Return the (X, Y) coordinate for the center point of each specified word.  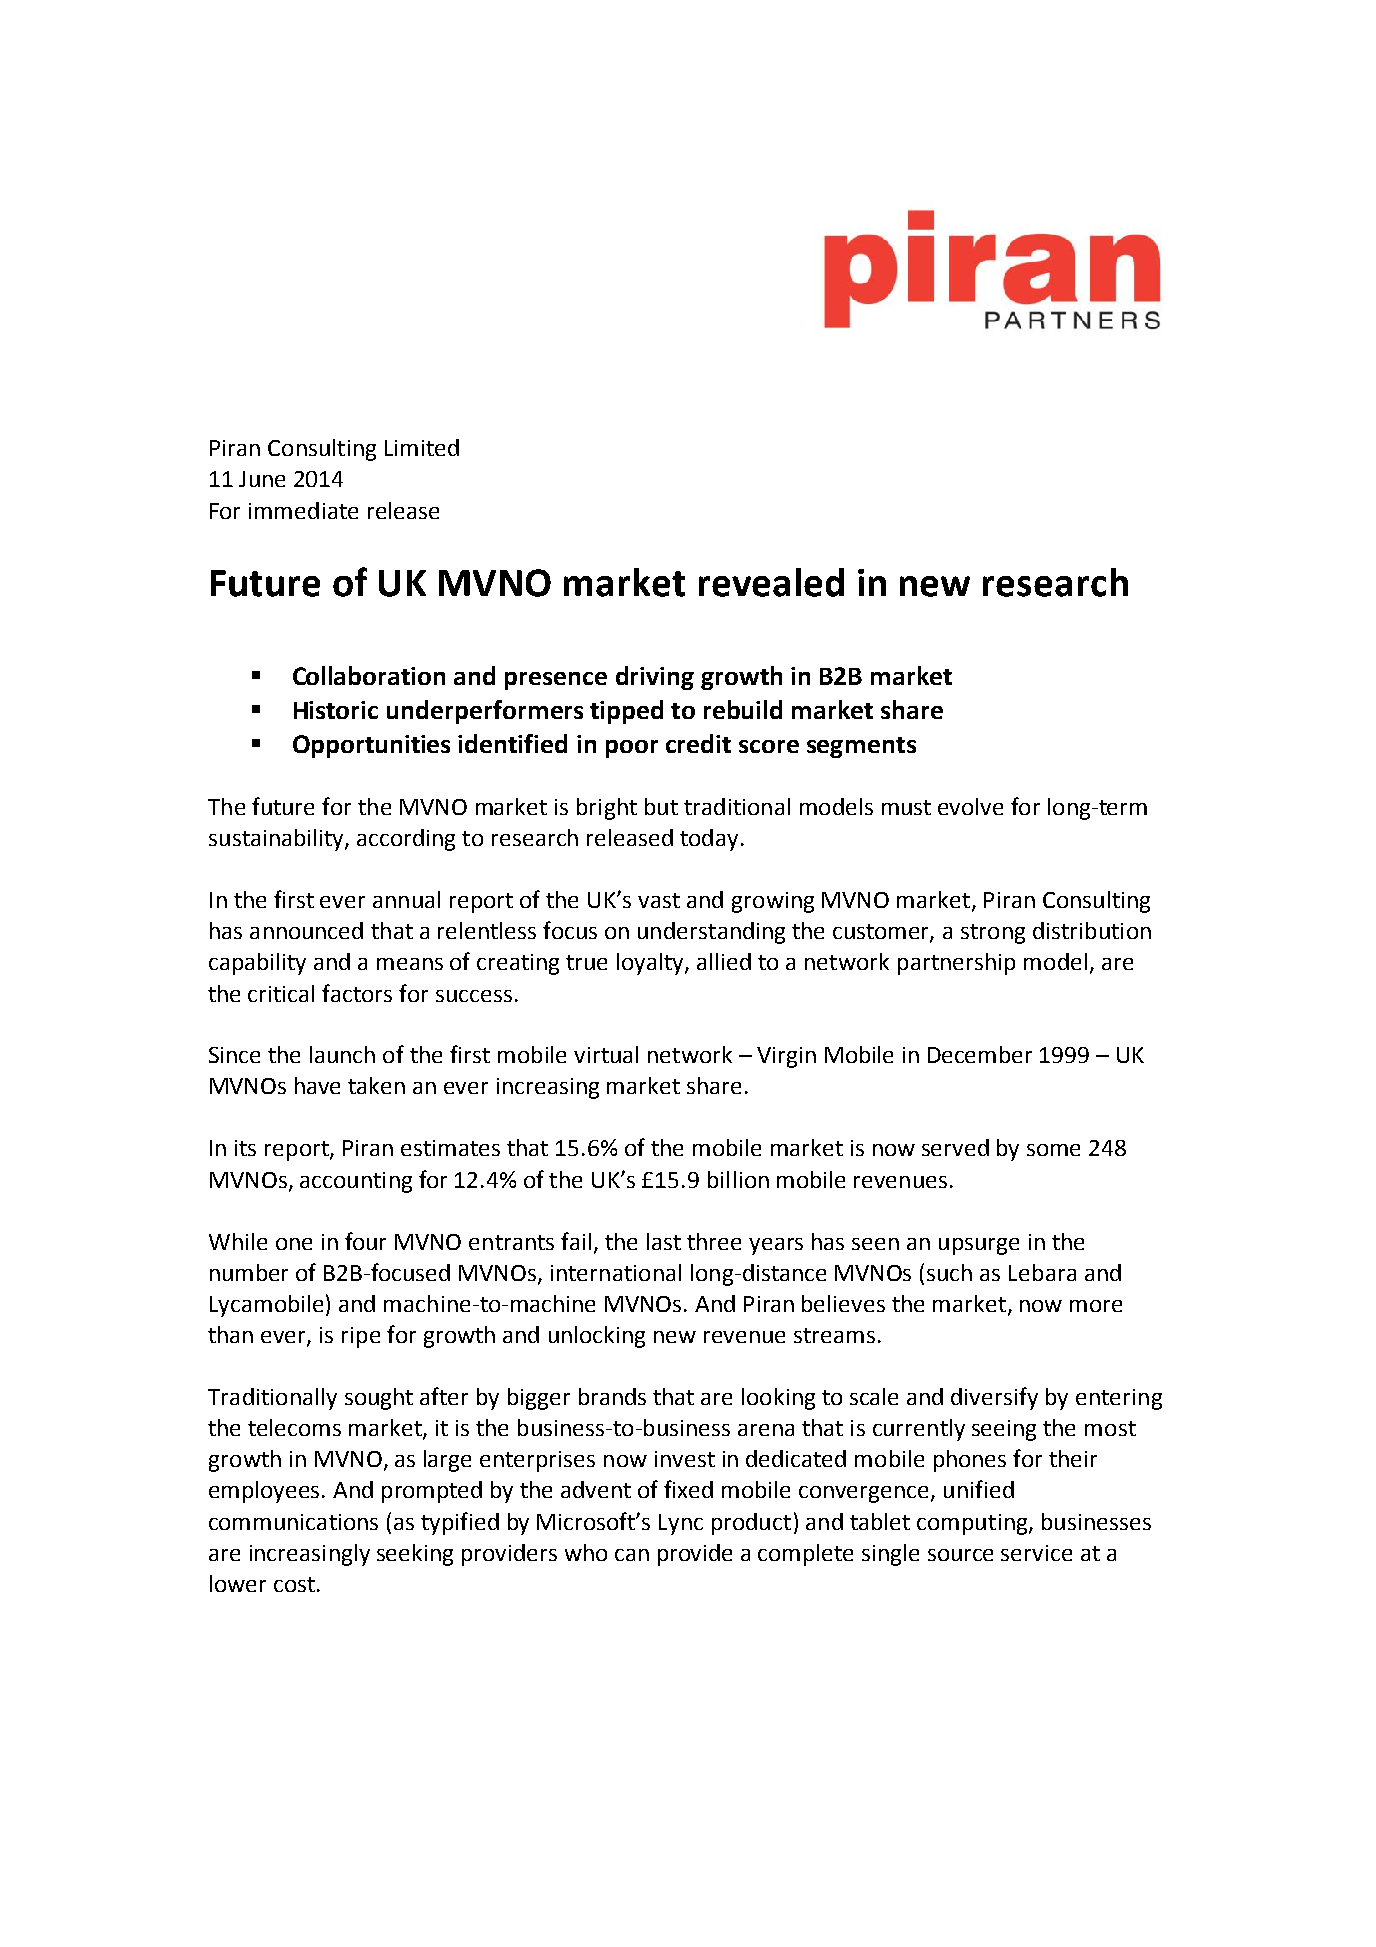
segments (861, 747)
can (632, 1555)
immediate (303, 510)
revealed (771, 582)
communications (293, 1522)
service (1036, 1553)
